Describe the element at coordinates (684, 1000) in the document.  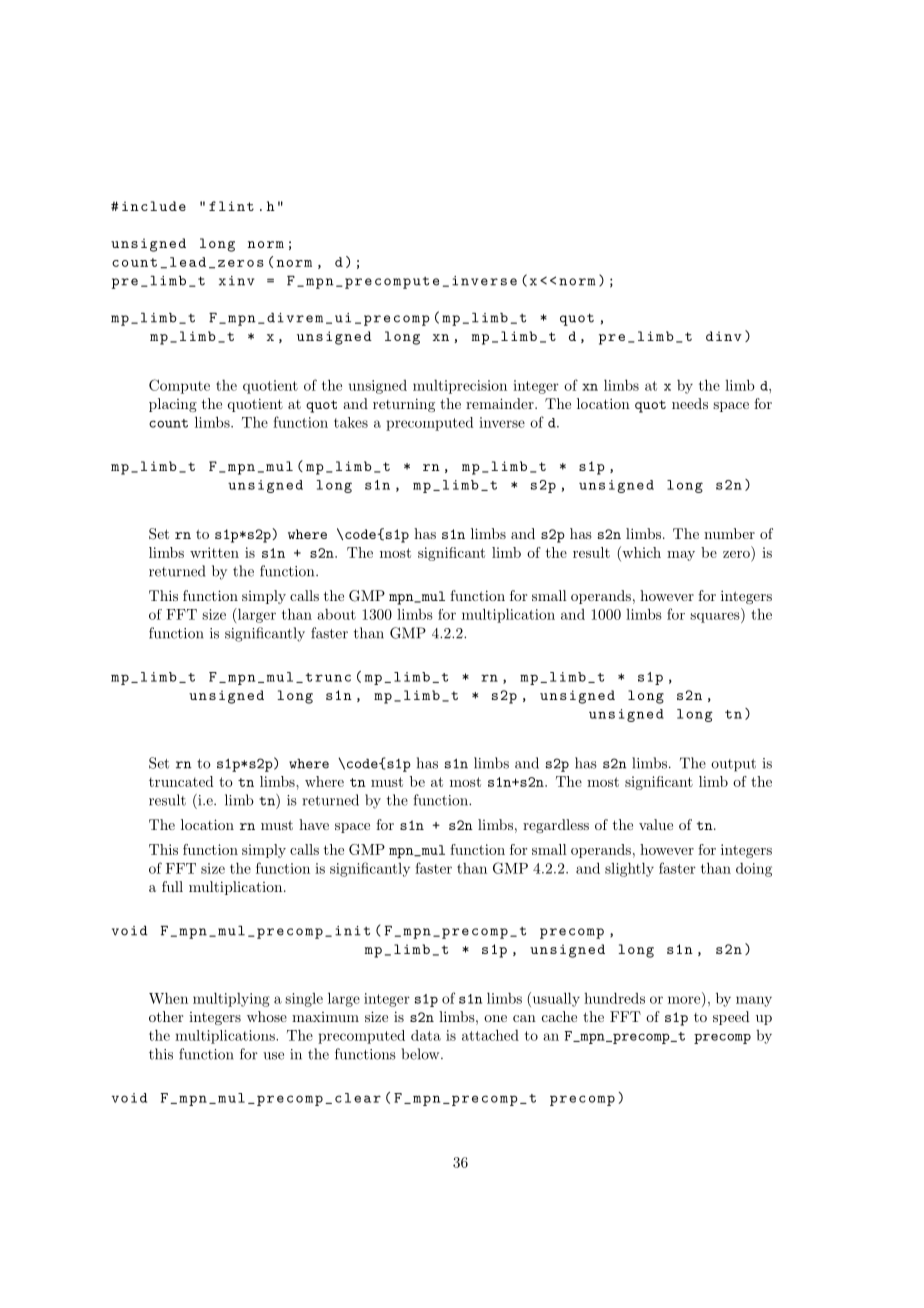
I see `more` at that location.
